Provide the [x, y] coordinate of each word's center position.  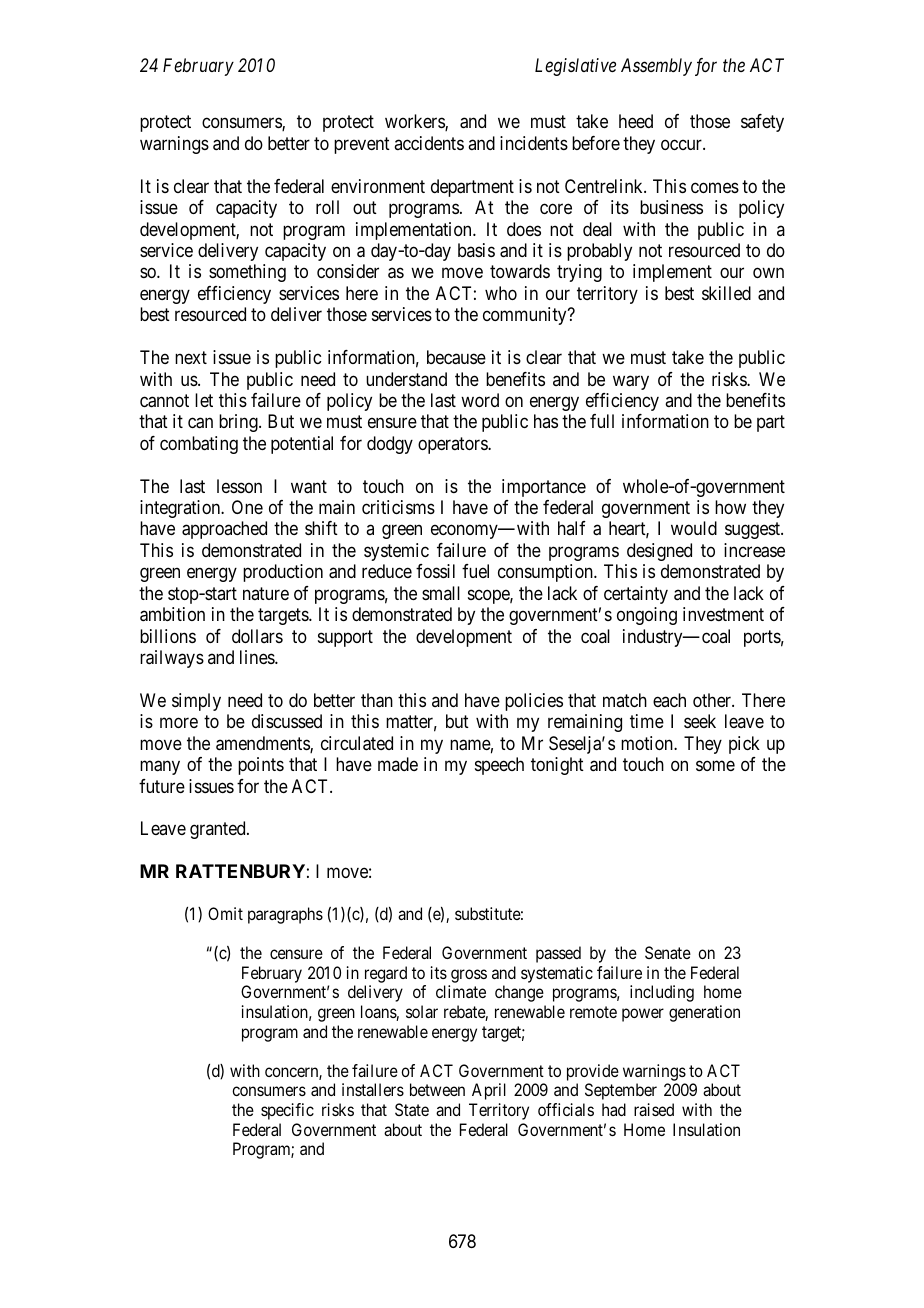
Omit [225, 913]
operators [453, 445]
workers [415, 122]
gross [469, 976]
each [669, 700]
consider [348, 271]
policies [534, 702]
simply [196, 702]
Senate [668, 952]
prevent [362, 145]
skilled [726, 293]
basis [476, 250]
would [694, 528]
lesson [239, 486]
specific [287, 1111]
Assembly [656, 67]
